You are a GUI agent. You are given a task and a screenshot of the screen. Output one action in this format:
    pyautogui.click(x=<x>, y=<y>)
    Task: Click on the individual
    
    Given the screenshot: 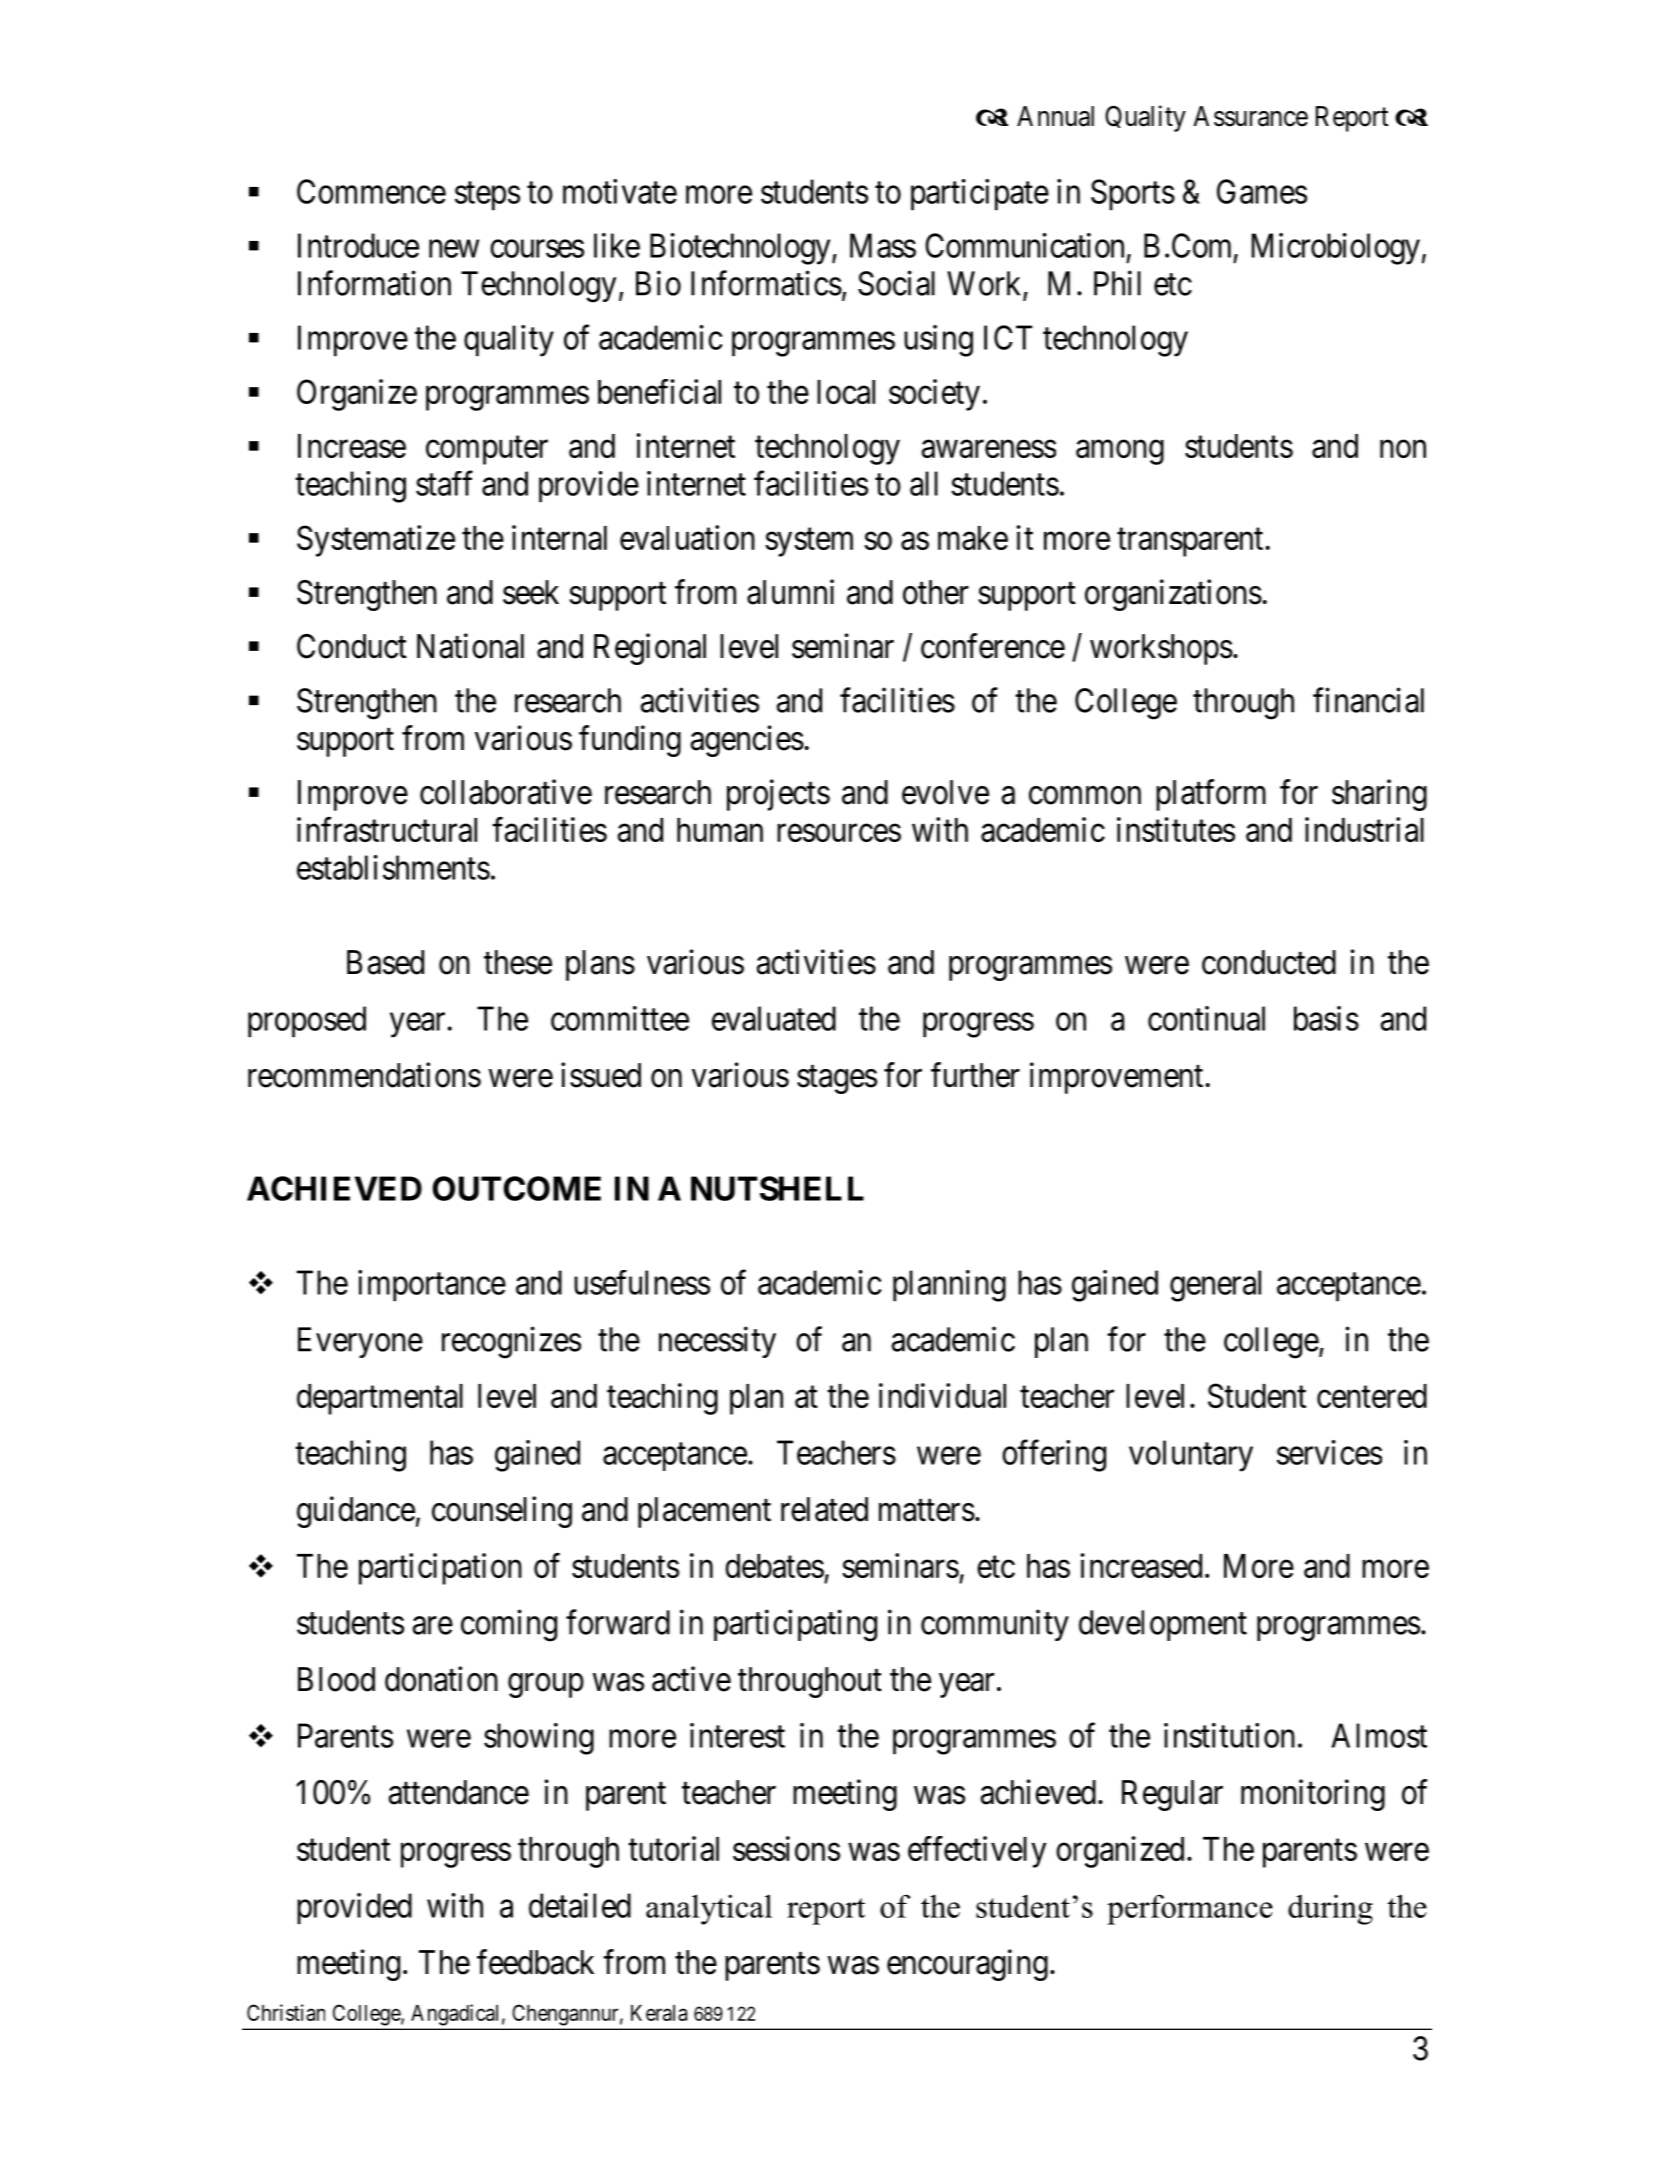 What is the action you would take?
    pyautogui.click(x=942, y=1395)
